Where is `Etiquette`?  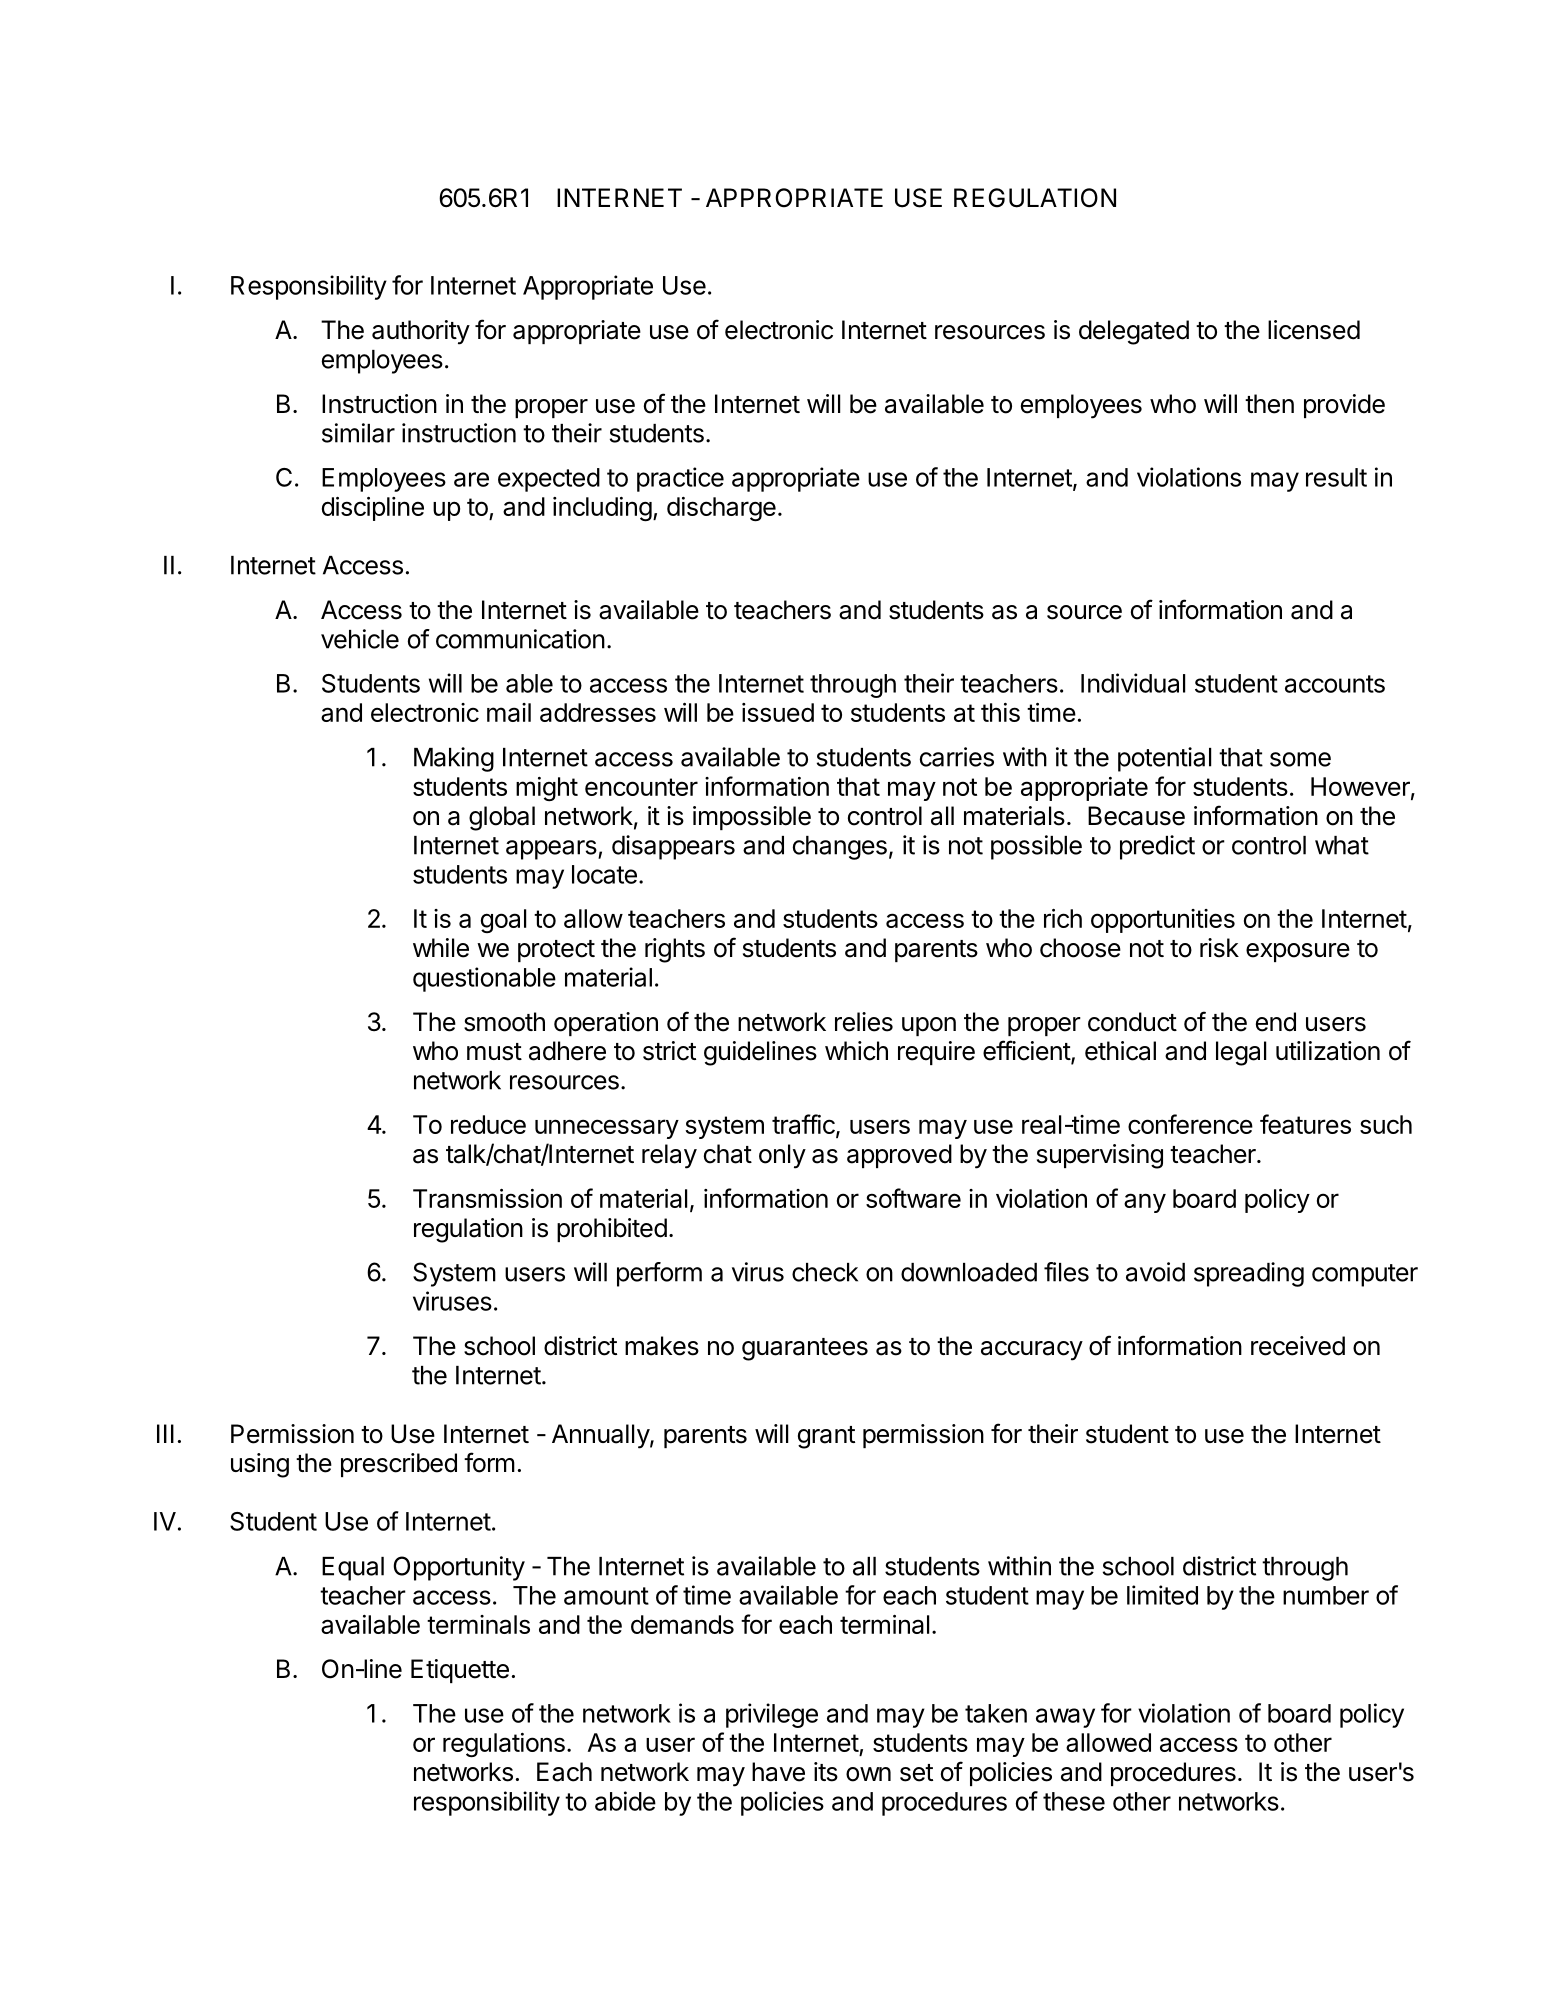 Etiquette is located at coordinates (460, 1671).
